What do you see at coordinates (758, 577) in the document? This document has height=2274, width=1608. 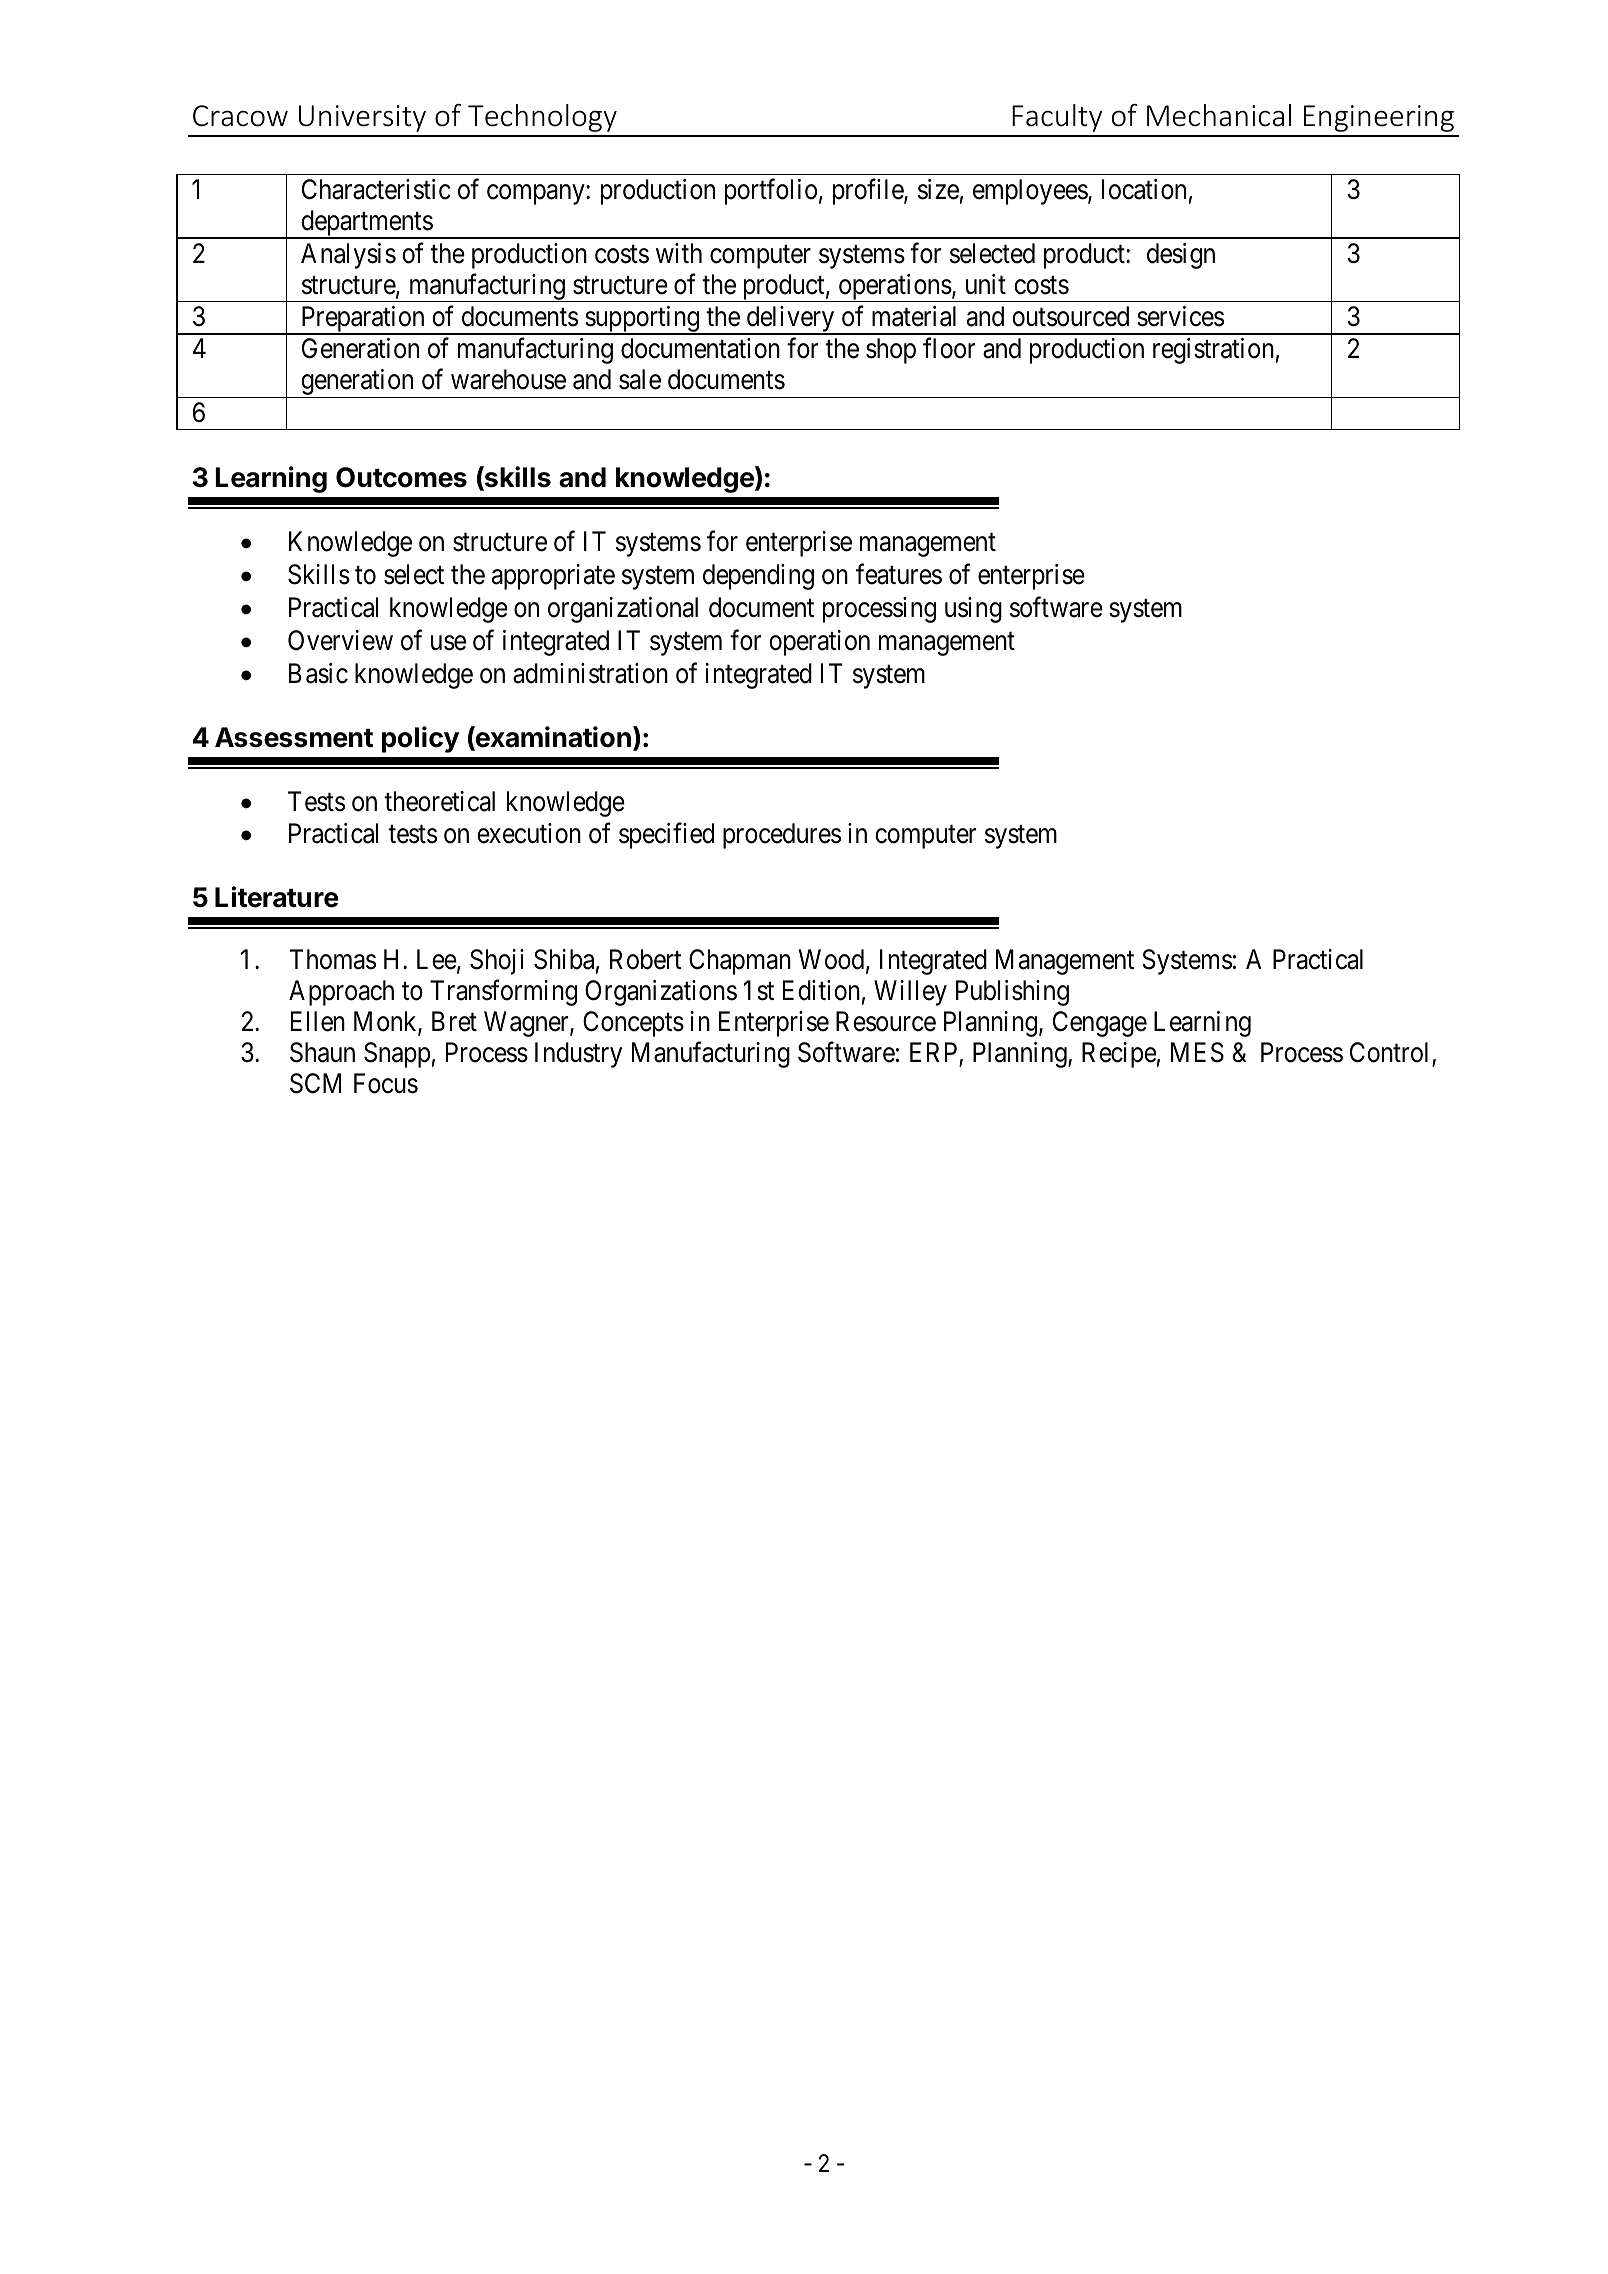 I see `depending` at bounding box center [758, 577].
